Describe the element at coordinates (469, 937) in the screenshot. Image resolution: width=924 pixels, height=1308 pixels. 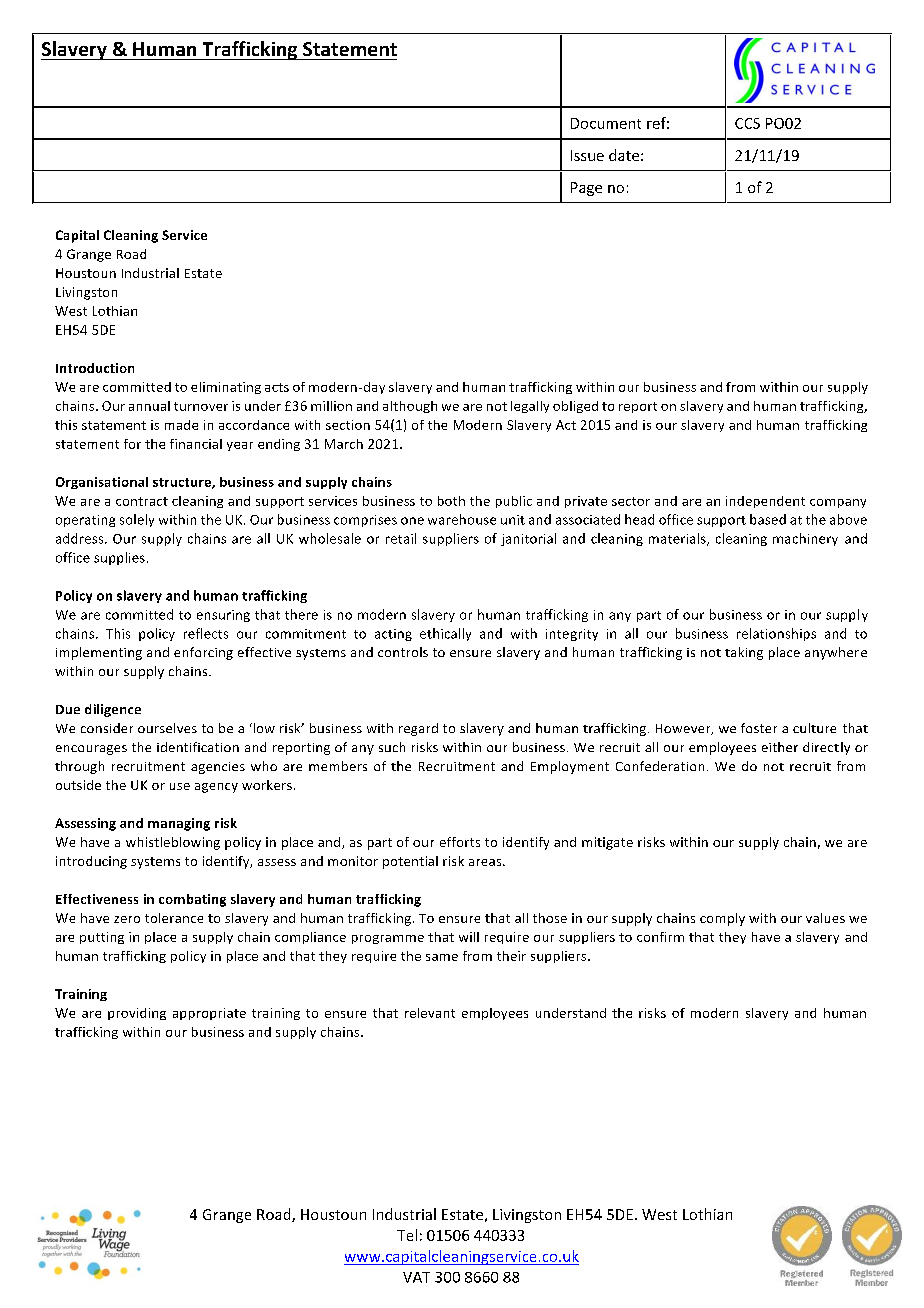
I see `will` at that location.
